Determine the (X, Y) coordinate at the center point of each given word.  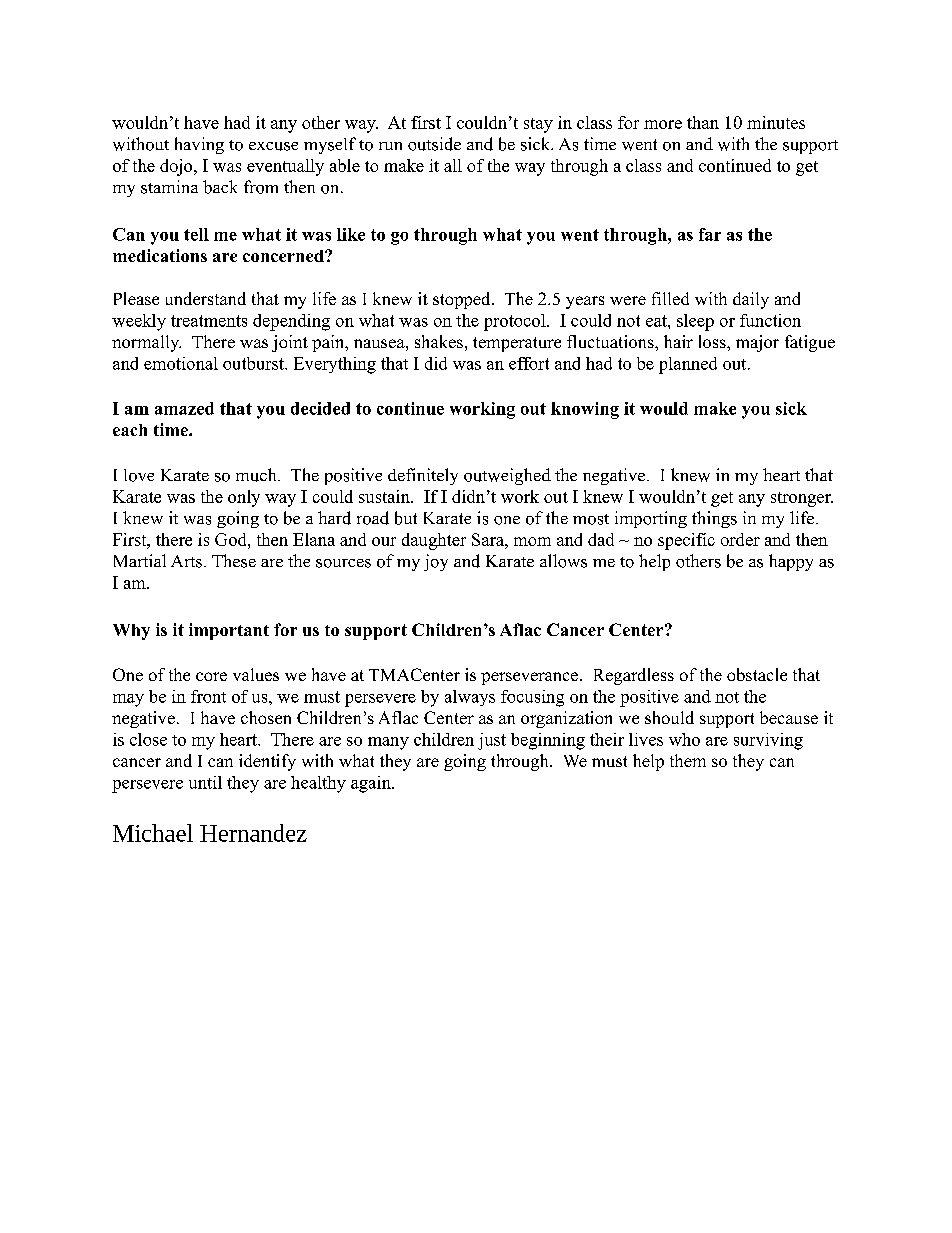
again (372, 784)
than (703, 122)
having (199, 145)
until (205, 782)
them (688, 760)
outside (434, 144)
